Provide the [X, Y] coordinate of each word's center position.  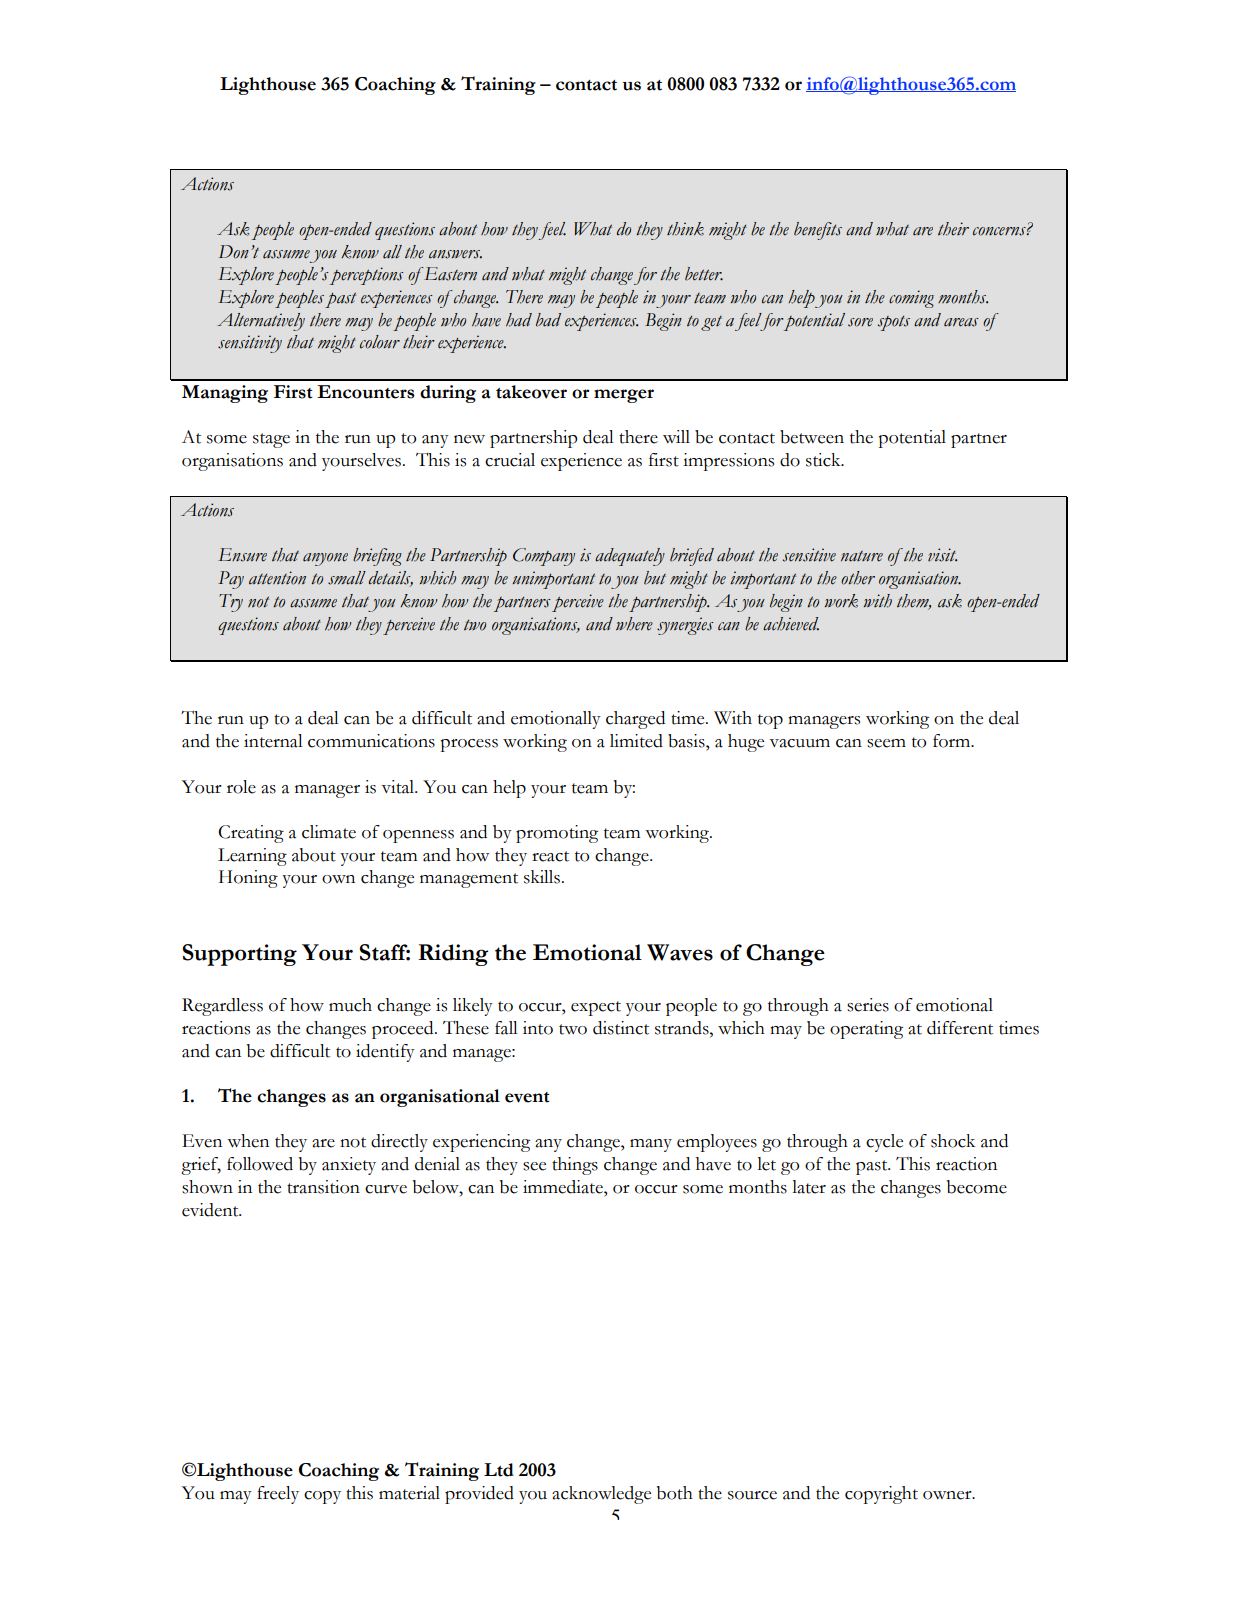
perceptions [367, 276]
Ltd [499, 1470]
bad [548, 320]
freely [278, 1495]
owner [948, 1495]
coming [911, 299]
